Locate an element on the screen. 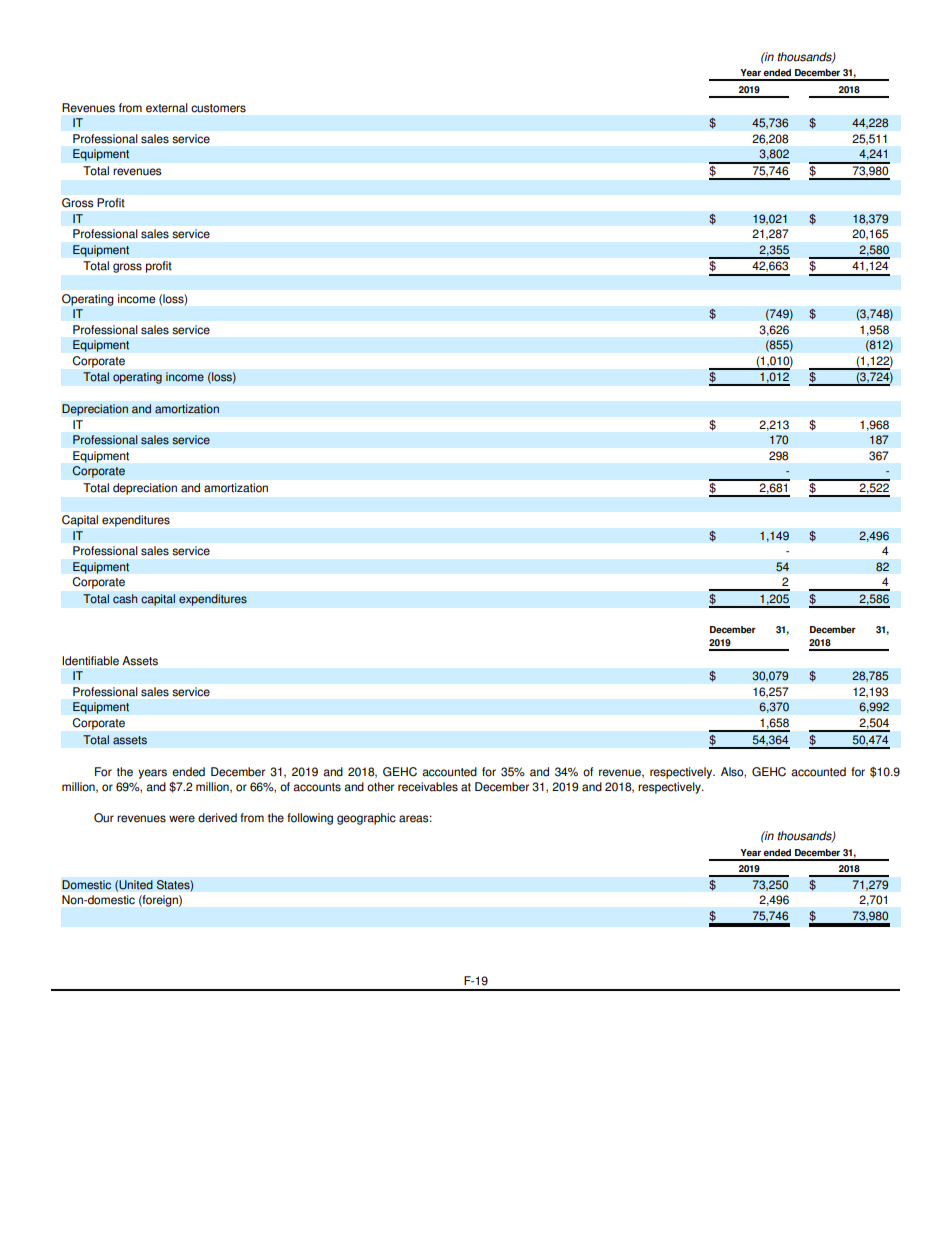  cash is located at coordinates (125, 599).
